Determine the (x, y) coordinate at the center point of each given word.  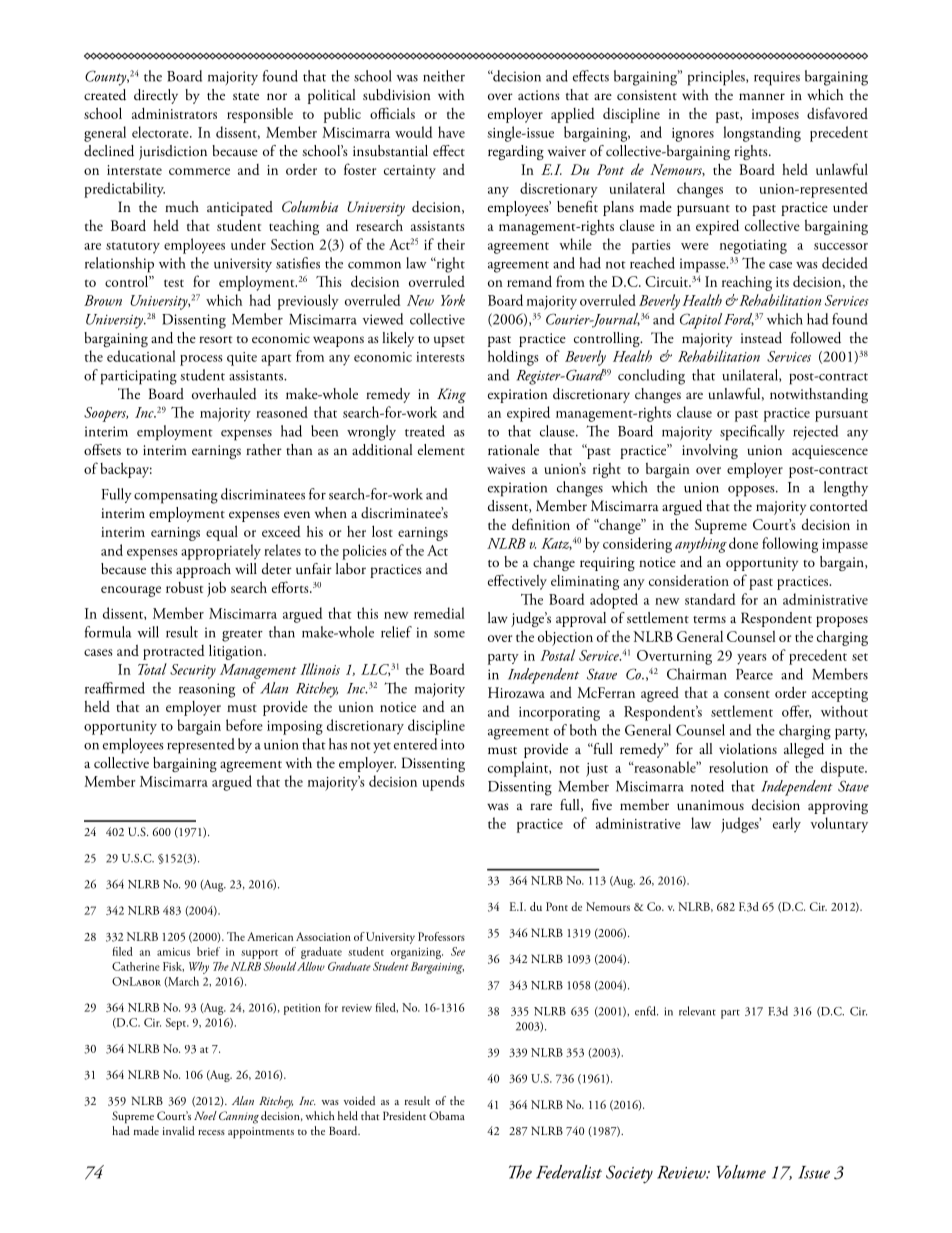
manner (762, 96)
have (451, 132)
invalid (179, 1130)
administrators (174, 113)
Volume (741, 1172)
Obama (447, 1115)
